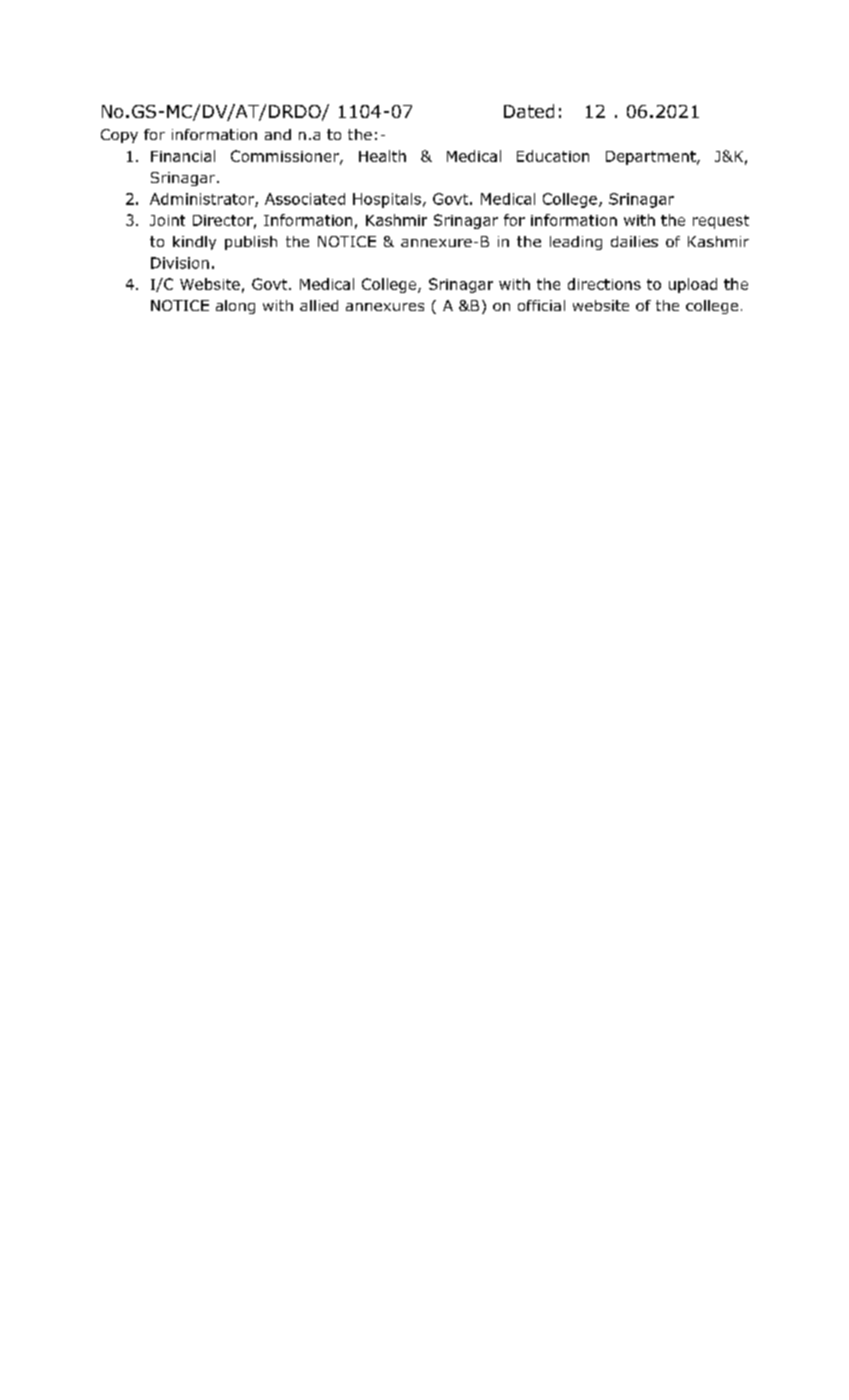 This screenshot has height=1400, width=849. What do you see at coordinates (180, 263) in the screenshot?
I see `Division` at bounding box center [180, 263].
